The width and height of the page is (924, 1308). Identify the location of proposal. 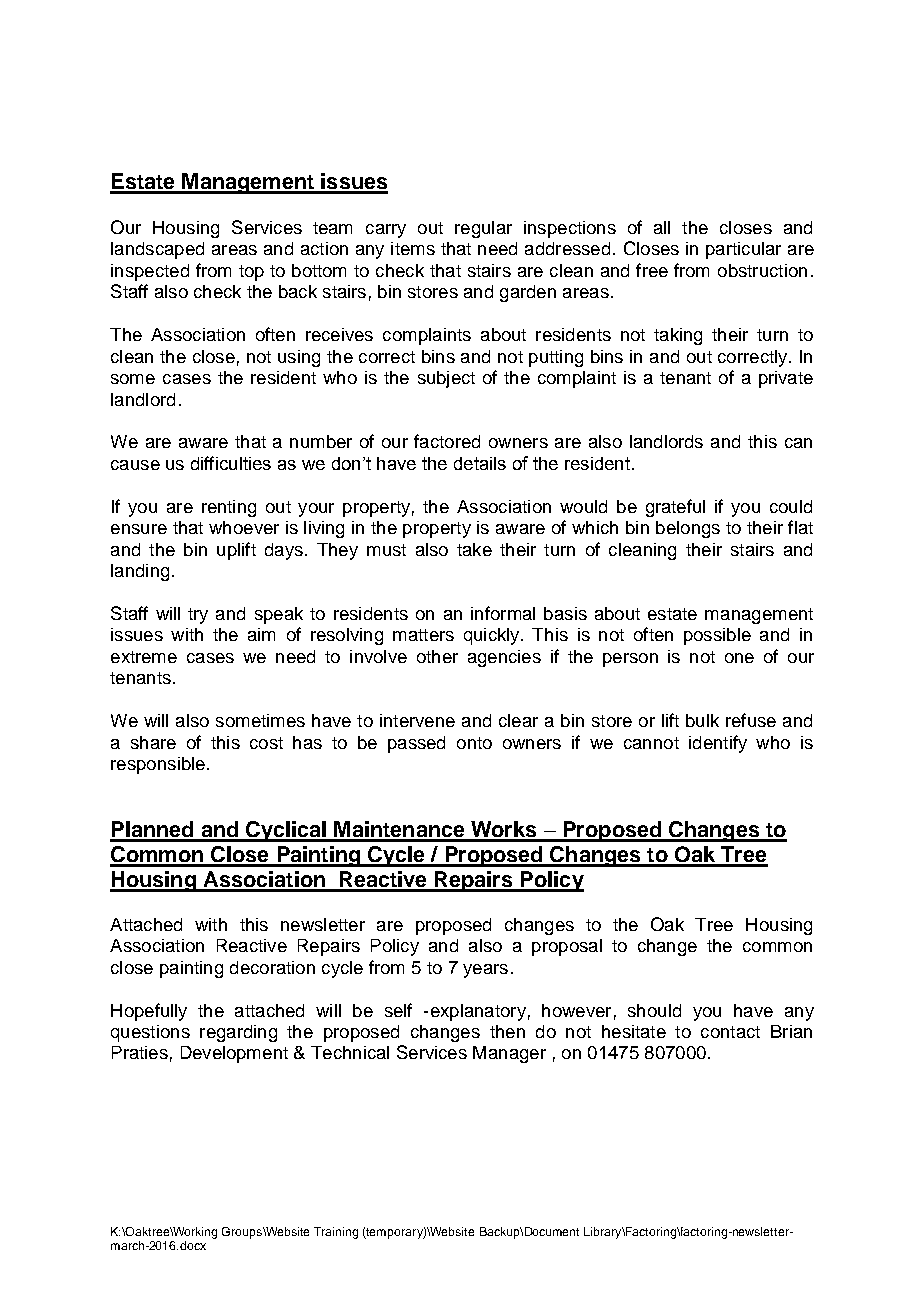
(567, 947).
